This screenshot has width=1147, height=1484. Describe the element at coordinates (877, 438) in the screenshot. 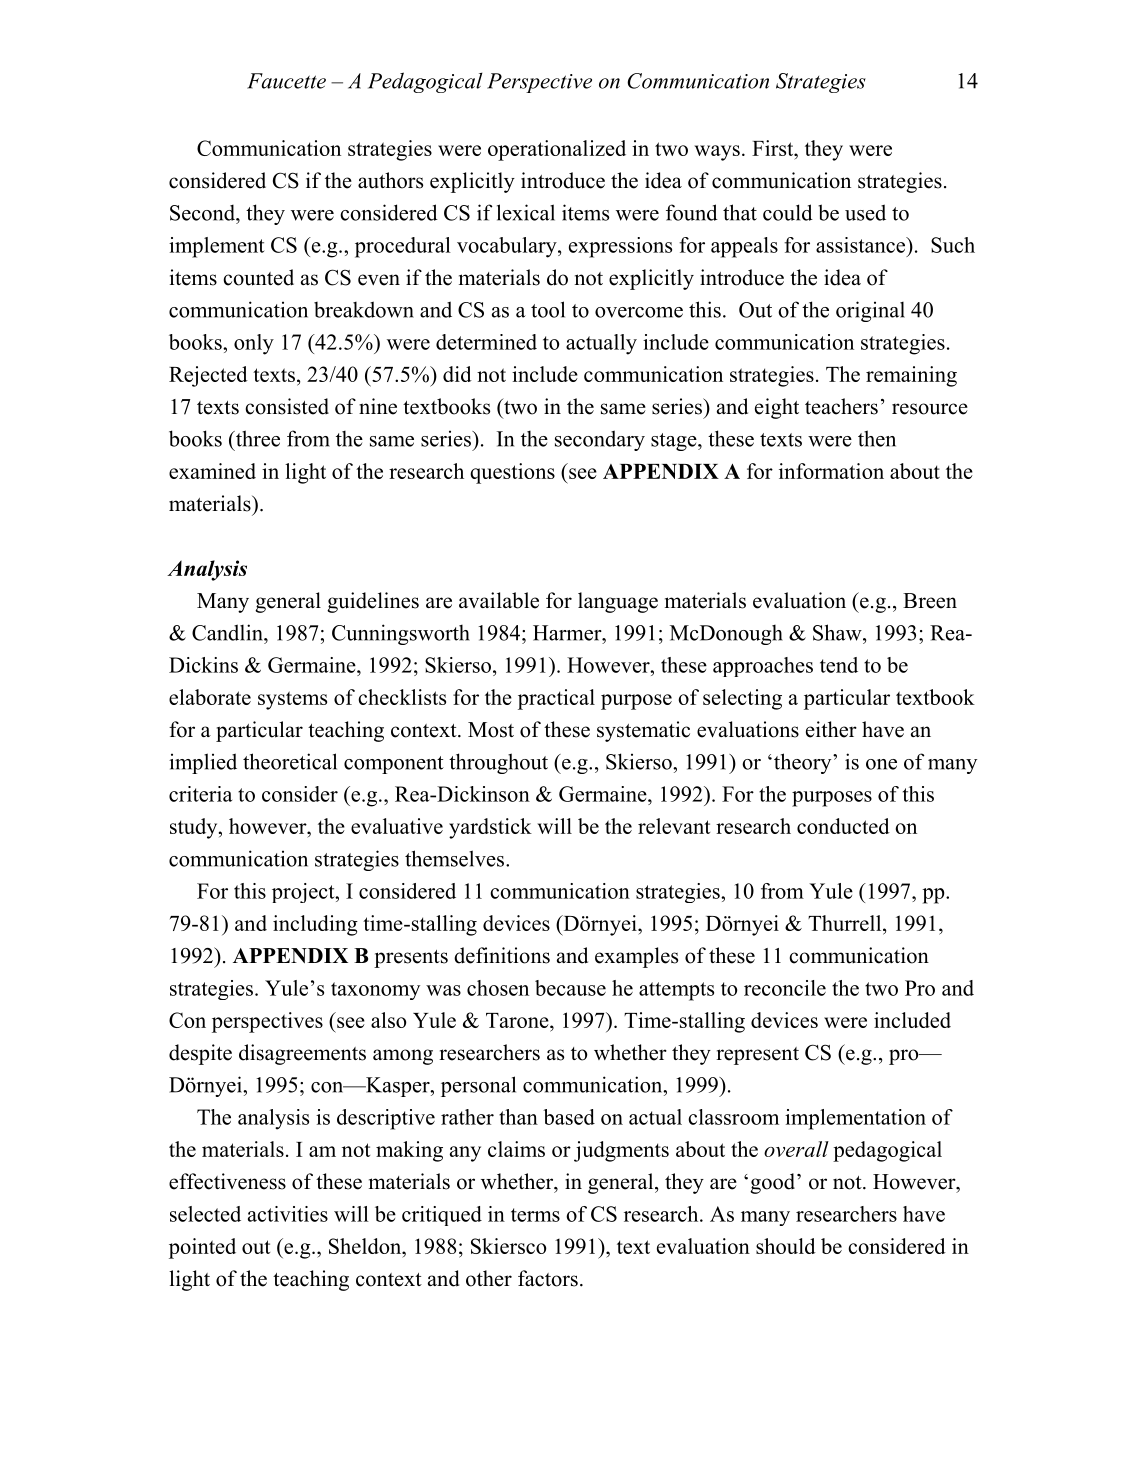

I see `then` at that location.
